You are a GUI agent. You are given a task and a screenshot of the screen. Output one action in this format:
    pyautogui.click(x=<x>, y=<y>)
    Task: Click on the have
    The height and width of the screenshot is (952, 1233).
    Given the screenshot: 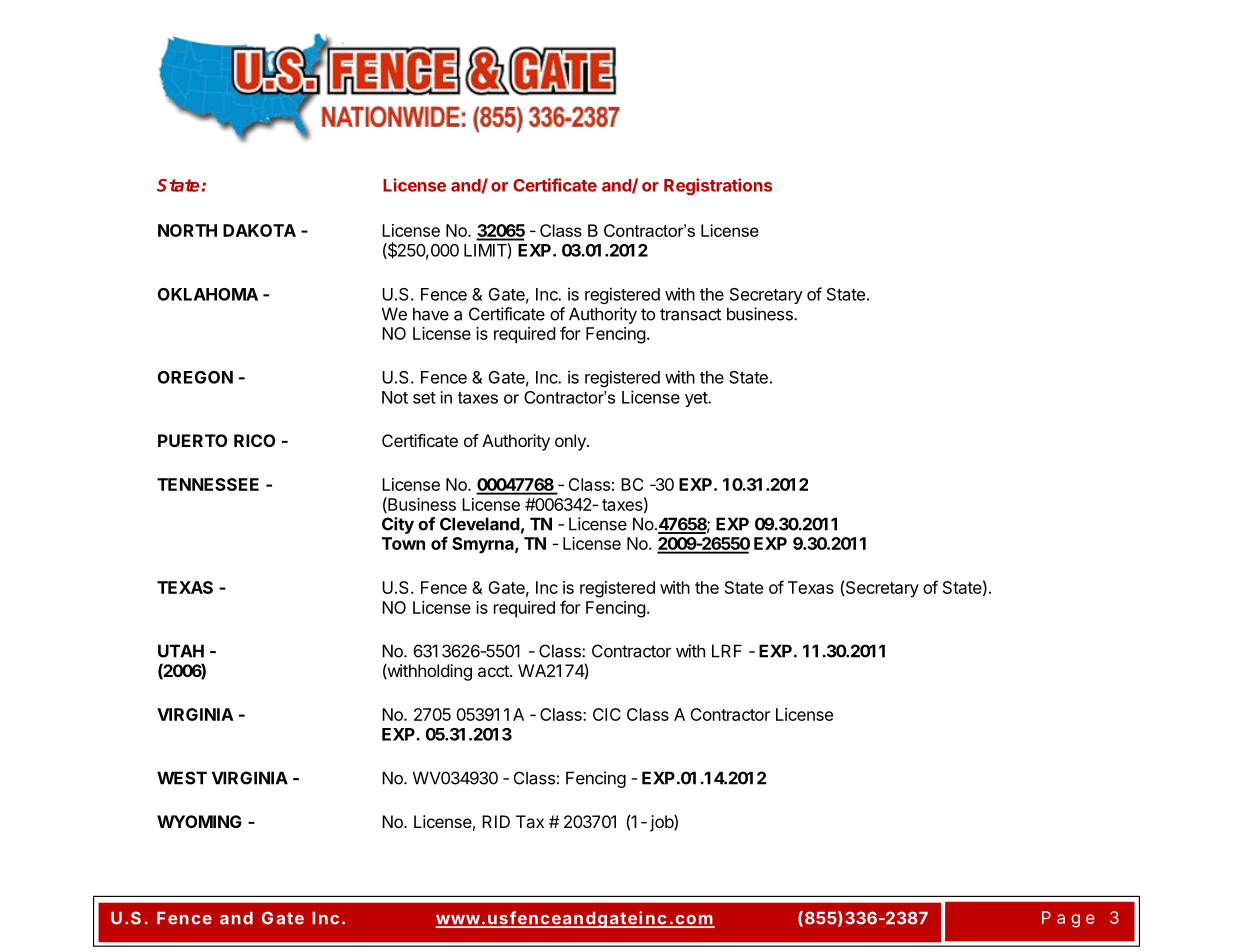 What is the action you would take?
    pyautogui.click(x=431, y=314)
